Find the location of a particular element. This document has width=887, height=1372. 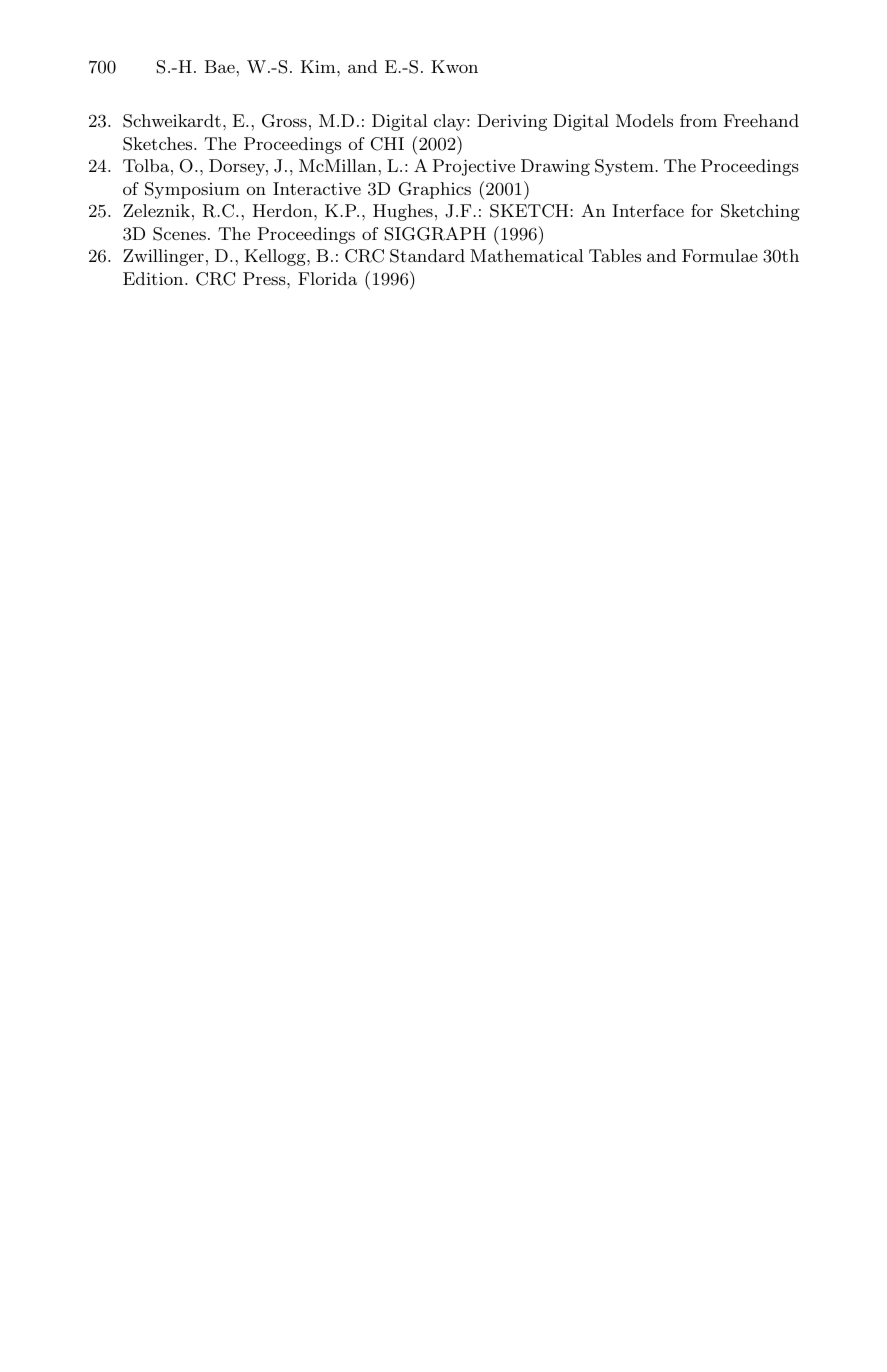

Models is located at coordinates (644, 120).
